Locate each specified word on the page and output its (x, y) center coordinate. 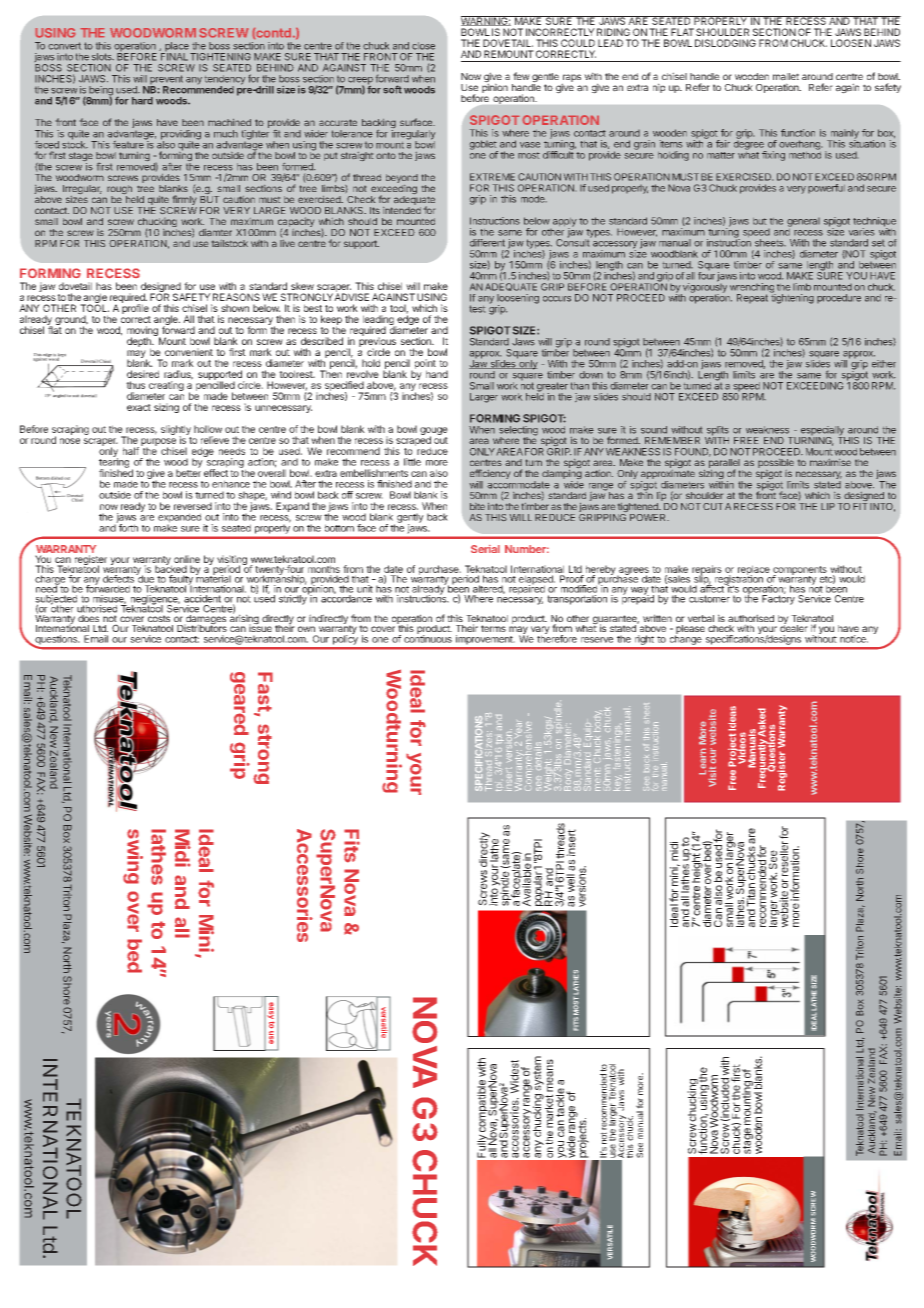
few (521, 76)
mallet (786, 77)
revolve (363, 373)
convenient (189, 352)
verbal (701, 618)
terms (493, 628)
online (187, 559)
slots (103, 57)
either (884, 364)
